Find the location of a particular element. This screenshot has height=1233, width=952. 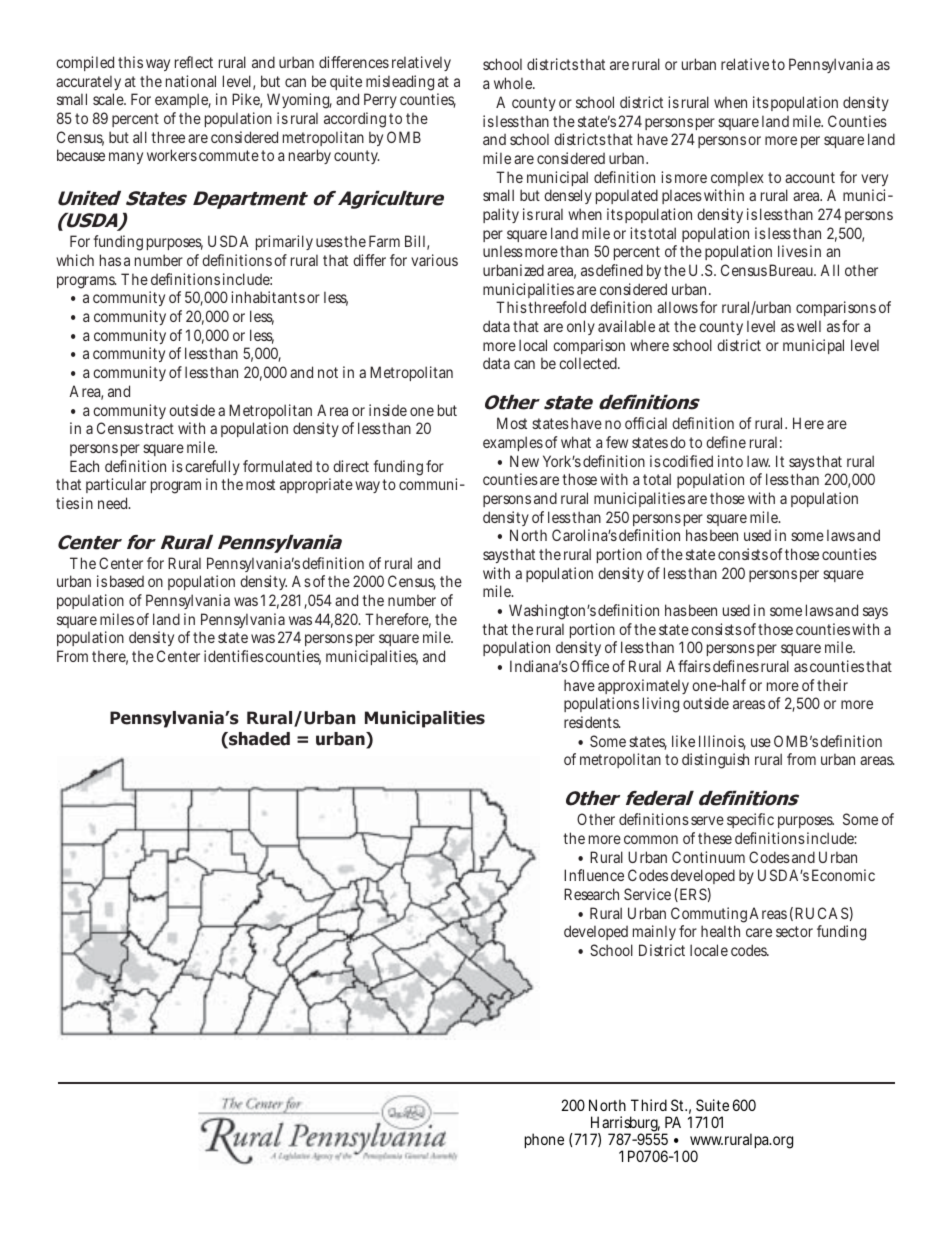

whole is located at coordinates (514, 83).
